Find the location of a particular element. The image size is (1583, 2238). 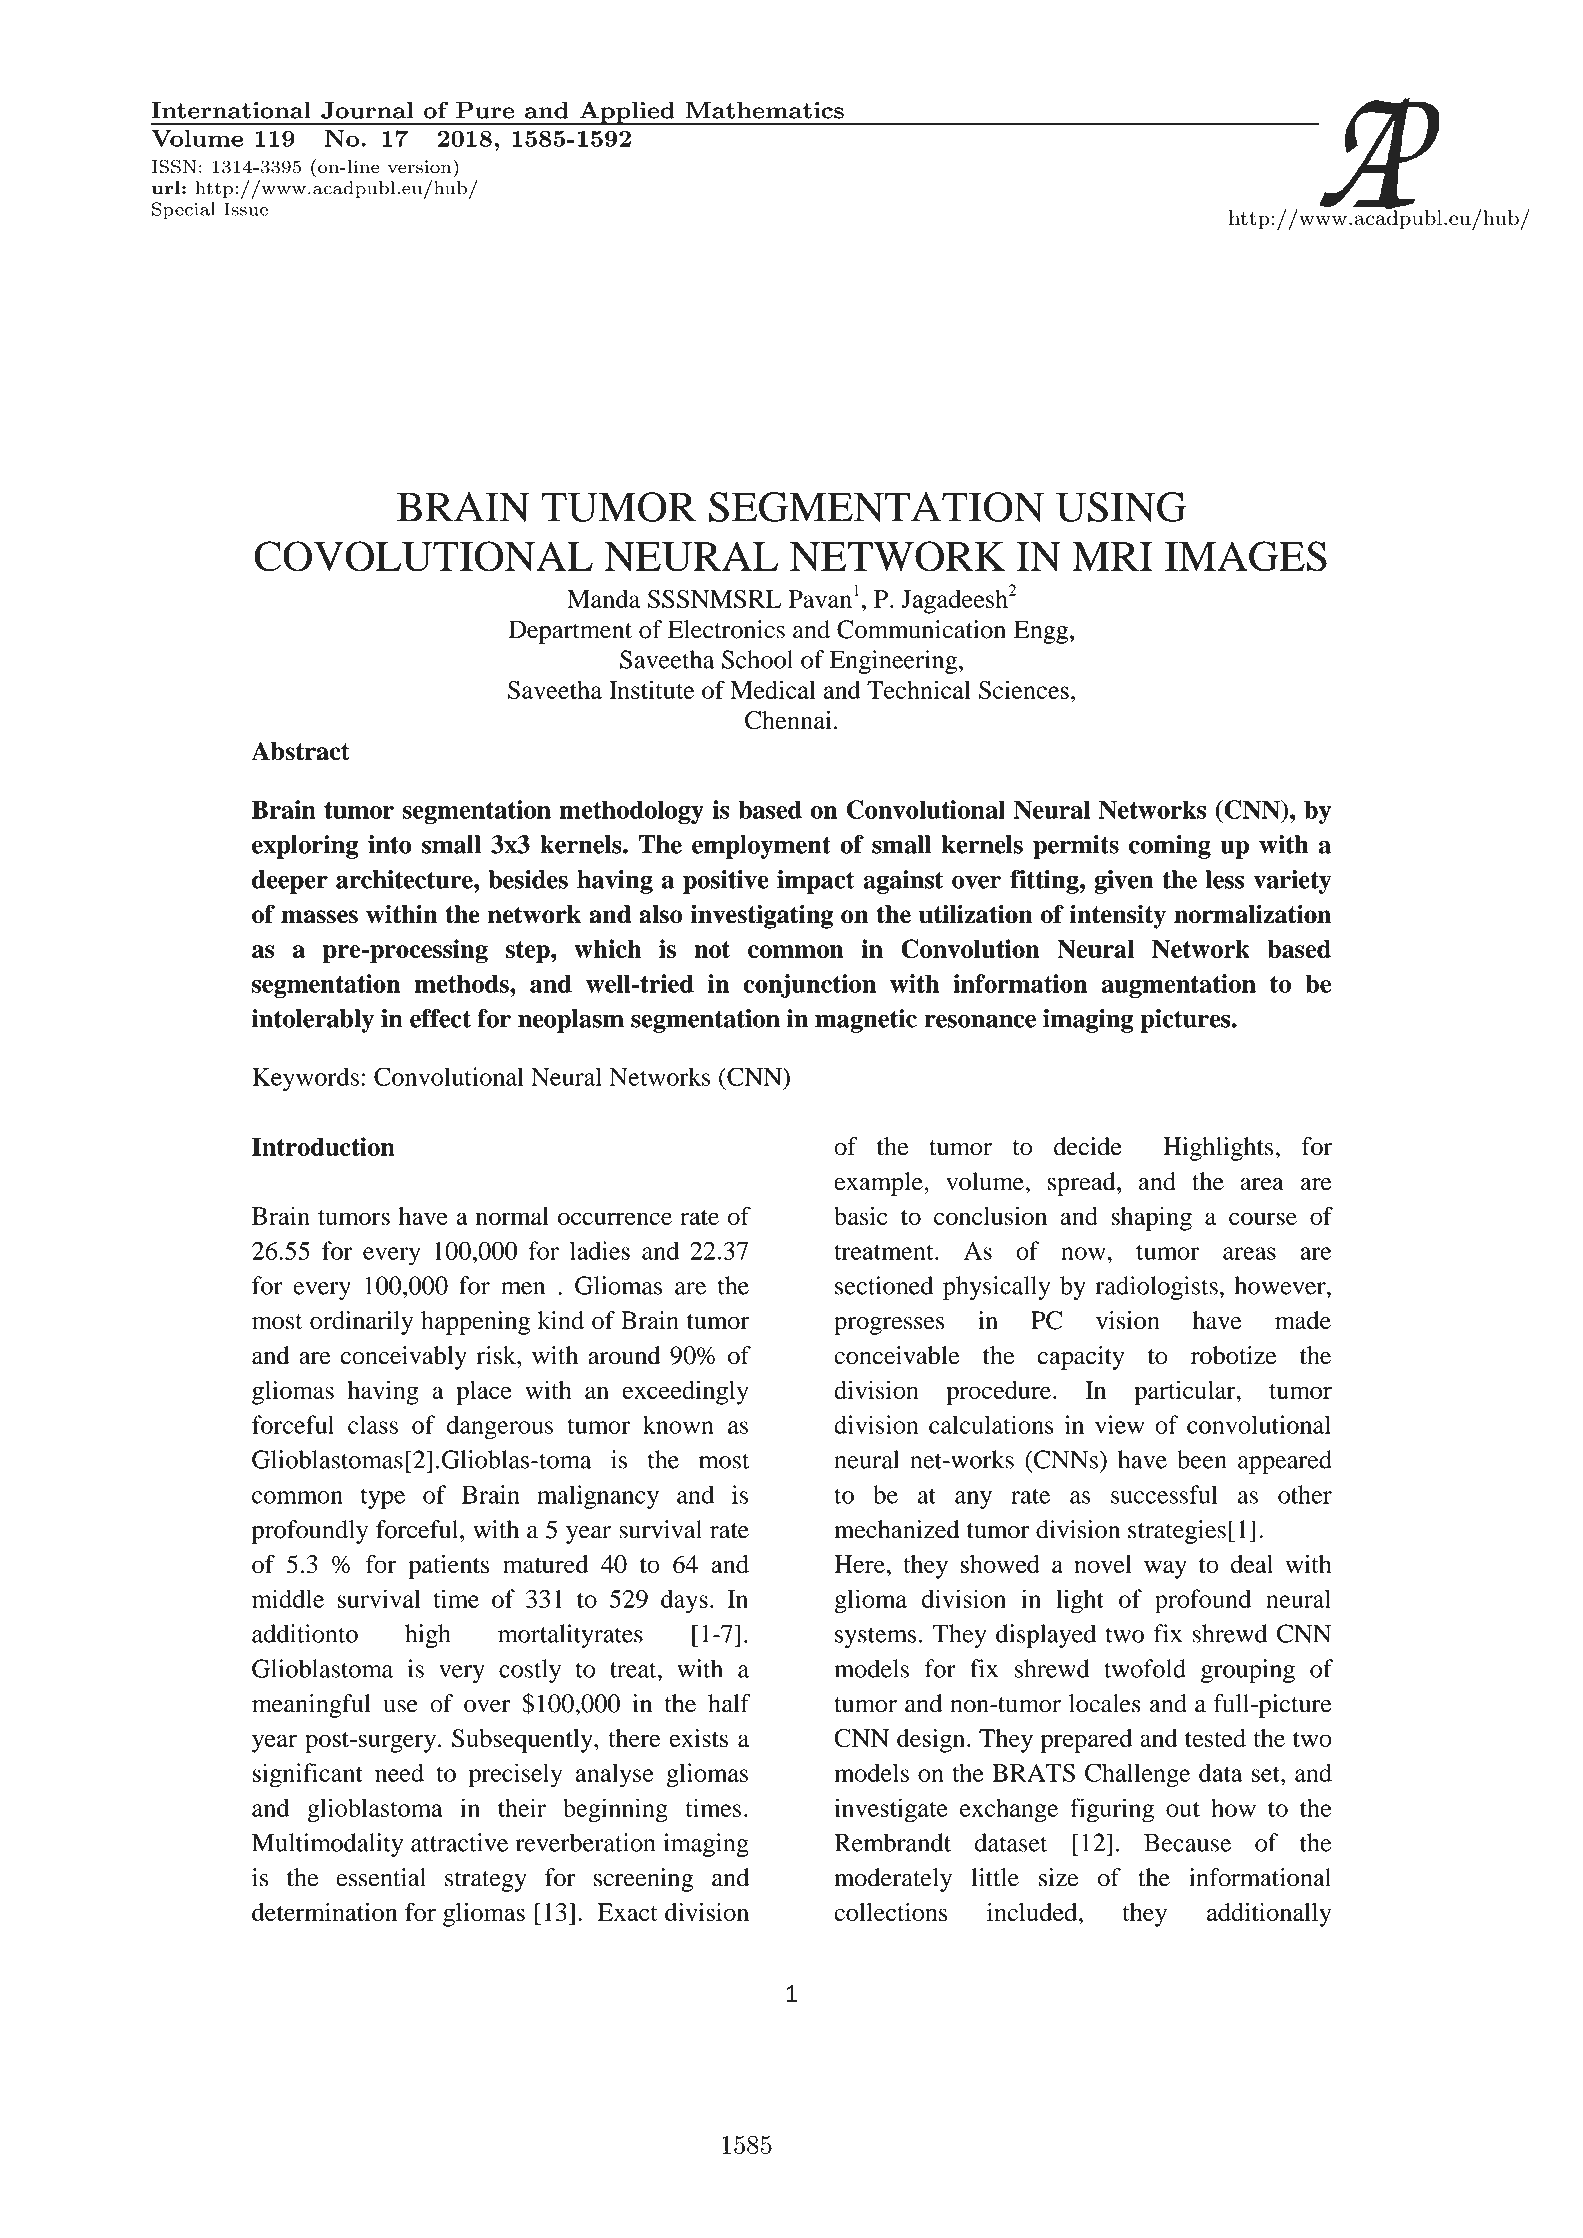

exceedingly is located at coordinates (685, 1392).
